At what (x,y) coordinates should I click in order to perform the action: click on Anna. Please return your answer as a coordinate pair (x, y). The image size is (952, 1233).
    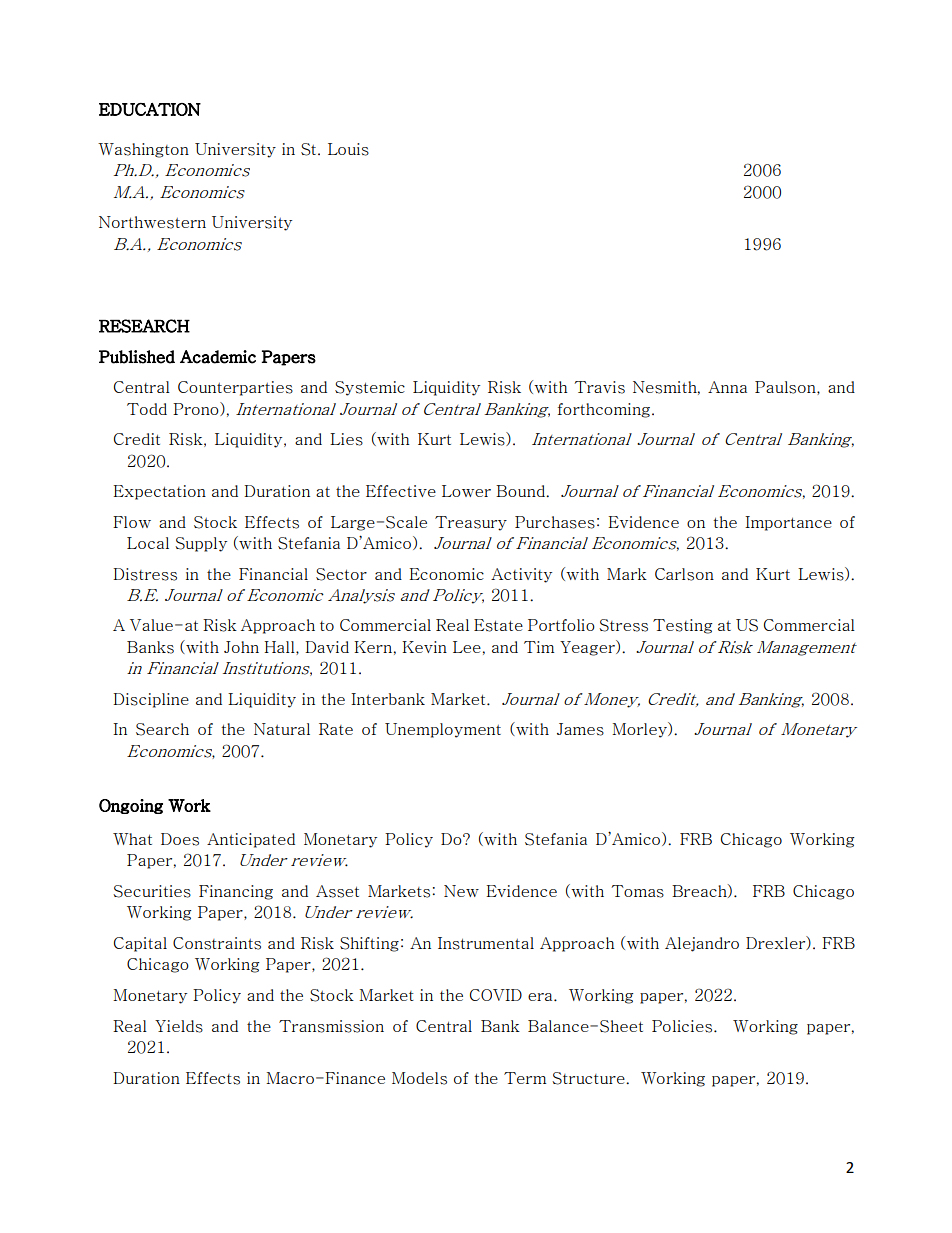
    Looking at the image, I should click on (727, 387).
